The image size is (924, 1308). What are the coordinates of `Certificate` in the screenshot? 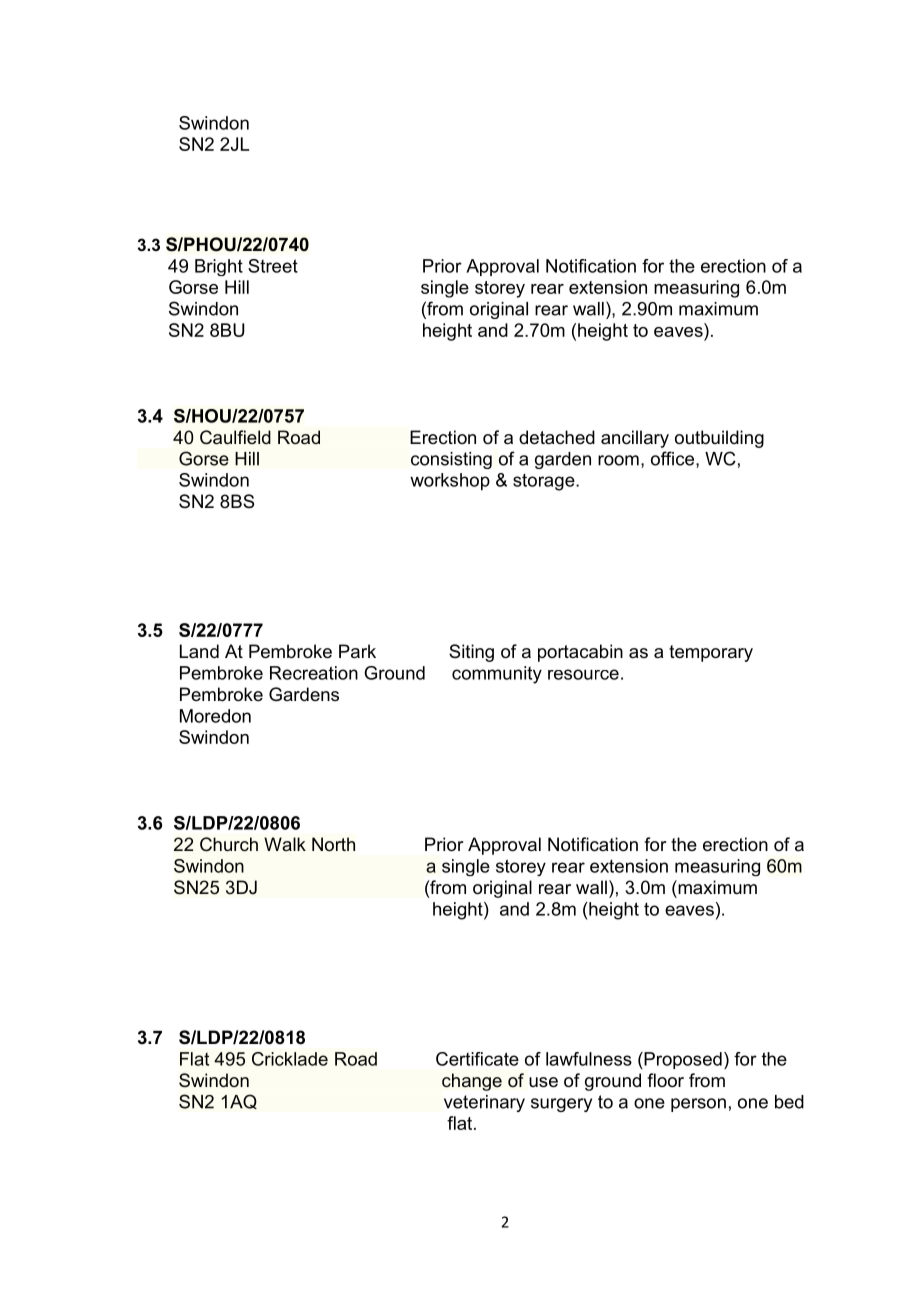 It's located at (477, 1059).
